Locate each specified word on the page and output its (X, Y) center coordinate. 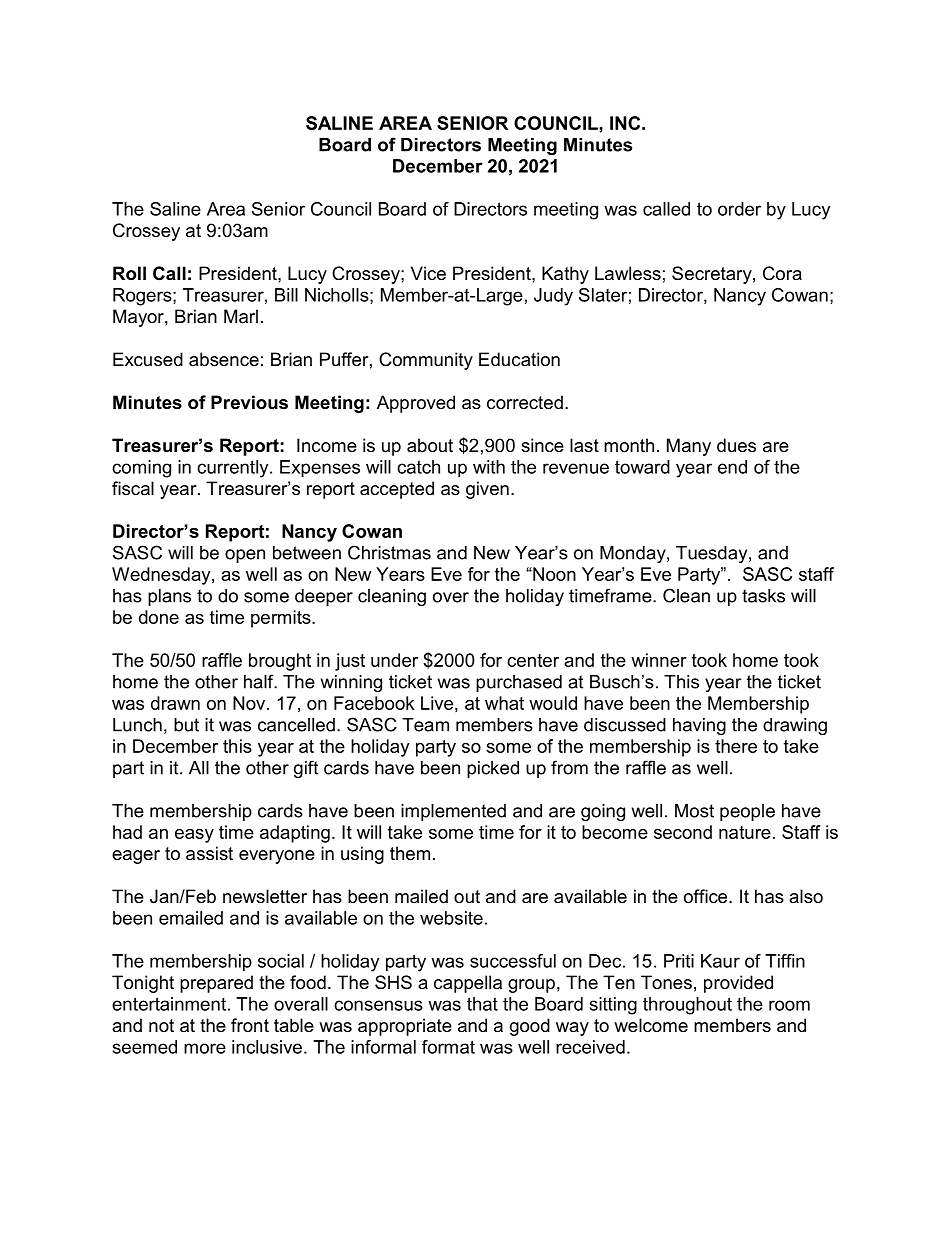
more (205, 1048)
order (739, 209)
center (533, 660)
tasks (763, 596)
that (482, 1004)
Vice (428, 273)
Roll (129, 273)
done (159, 617)
